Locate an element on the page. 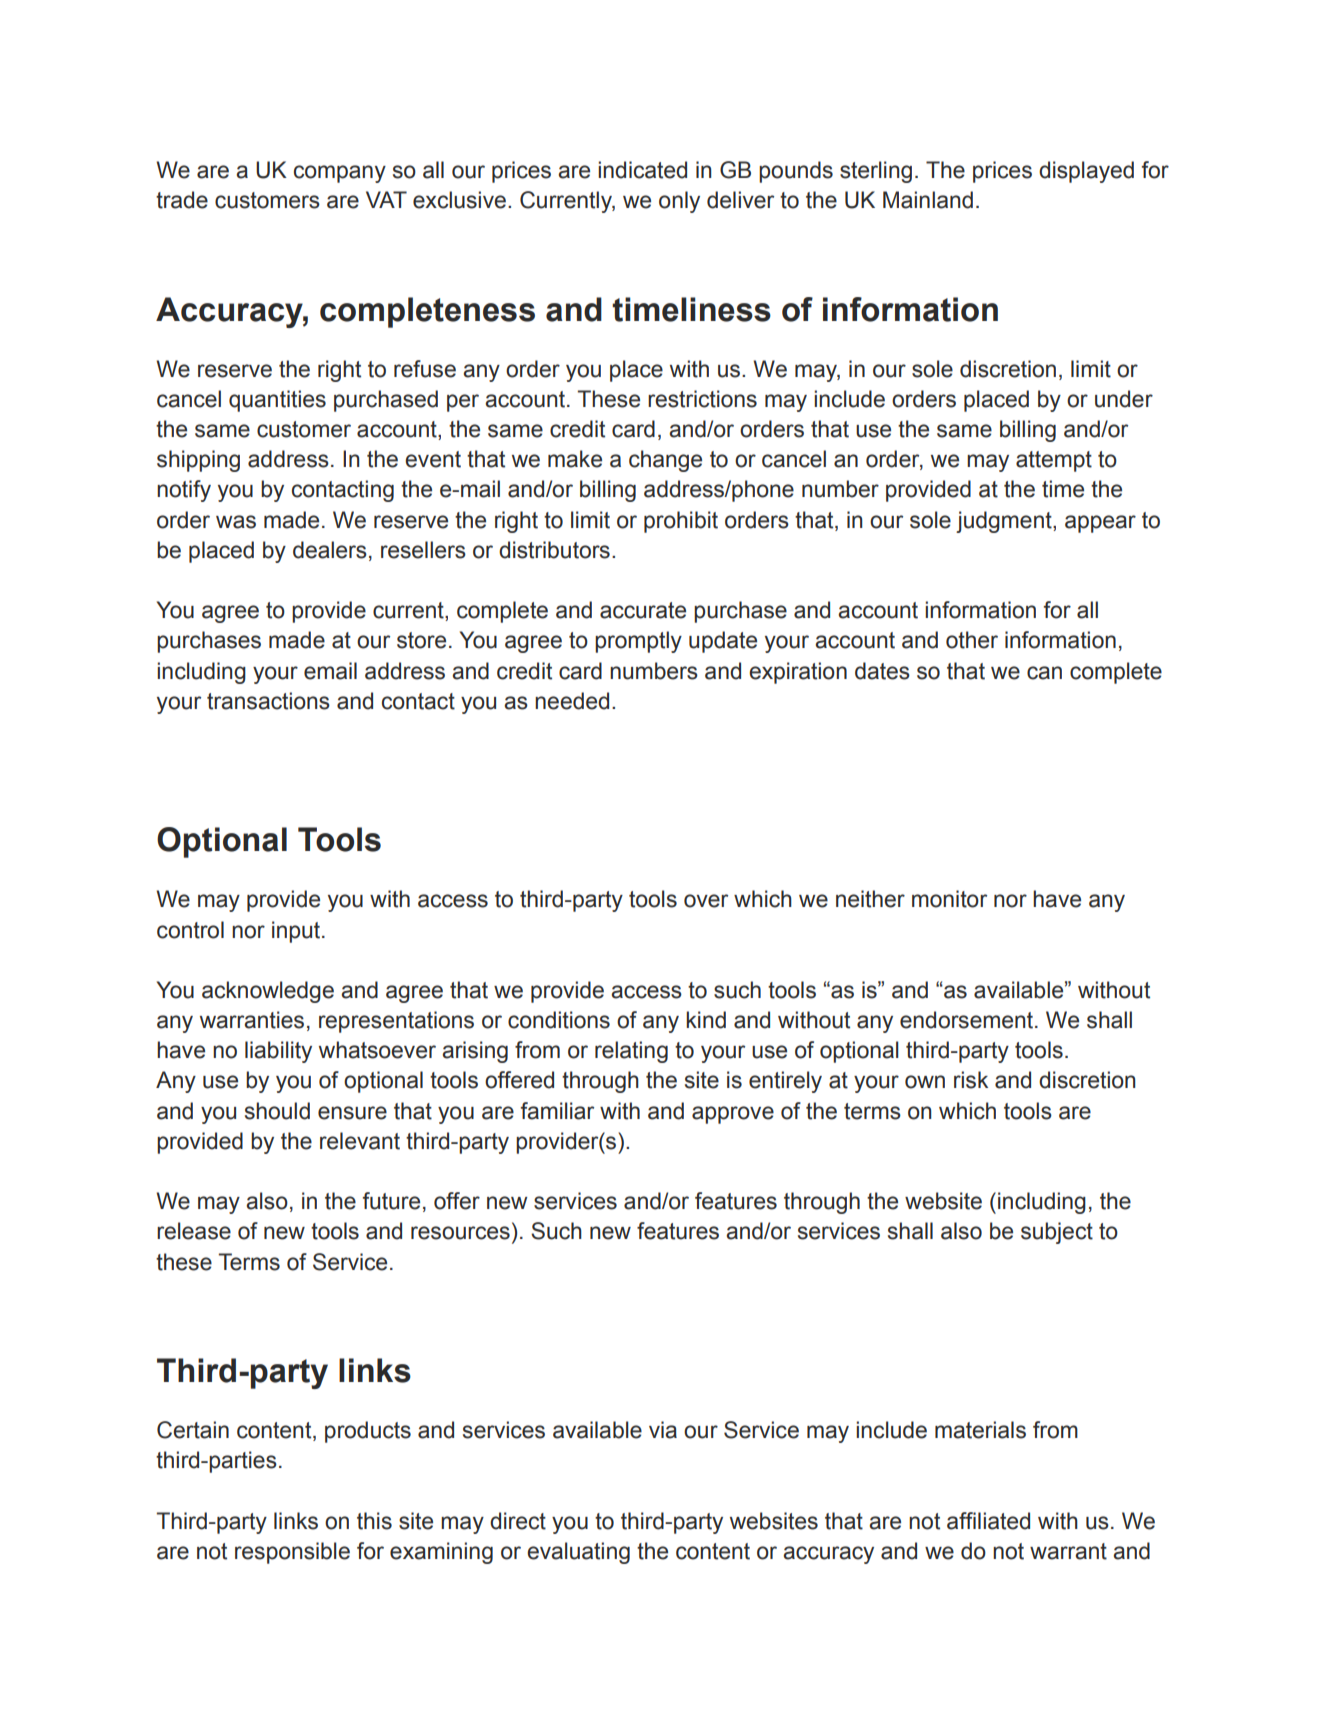  only is located at coordinates (679, 202).
